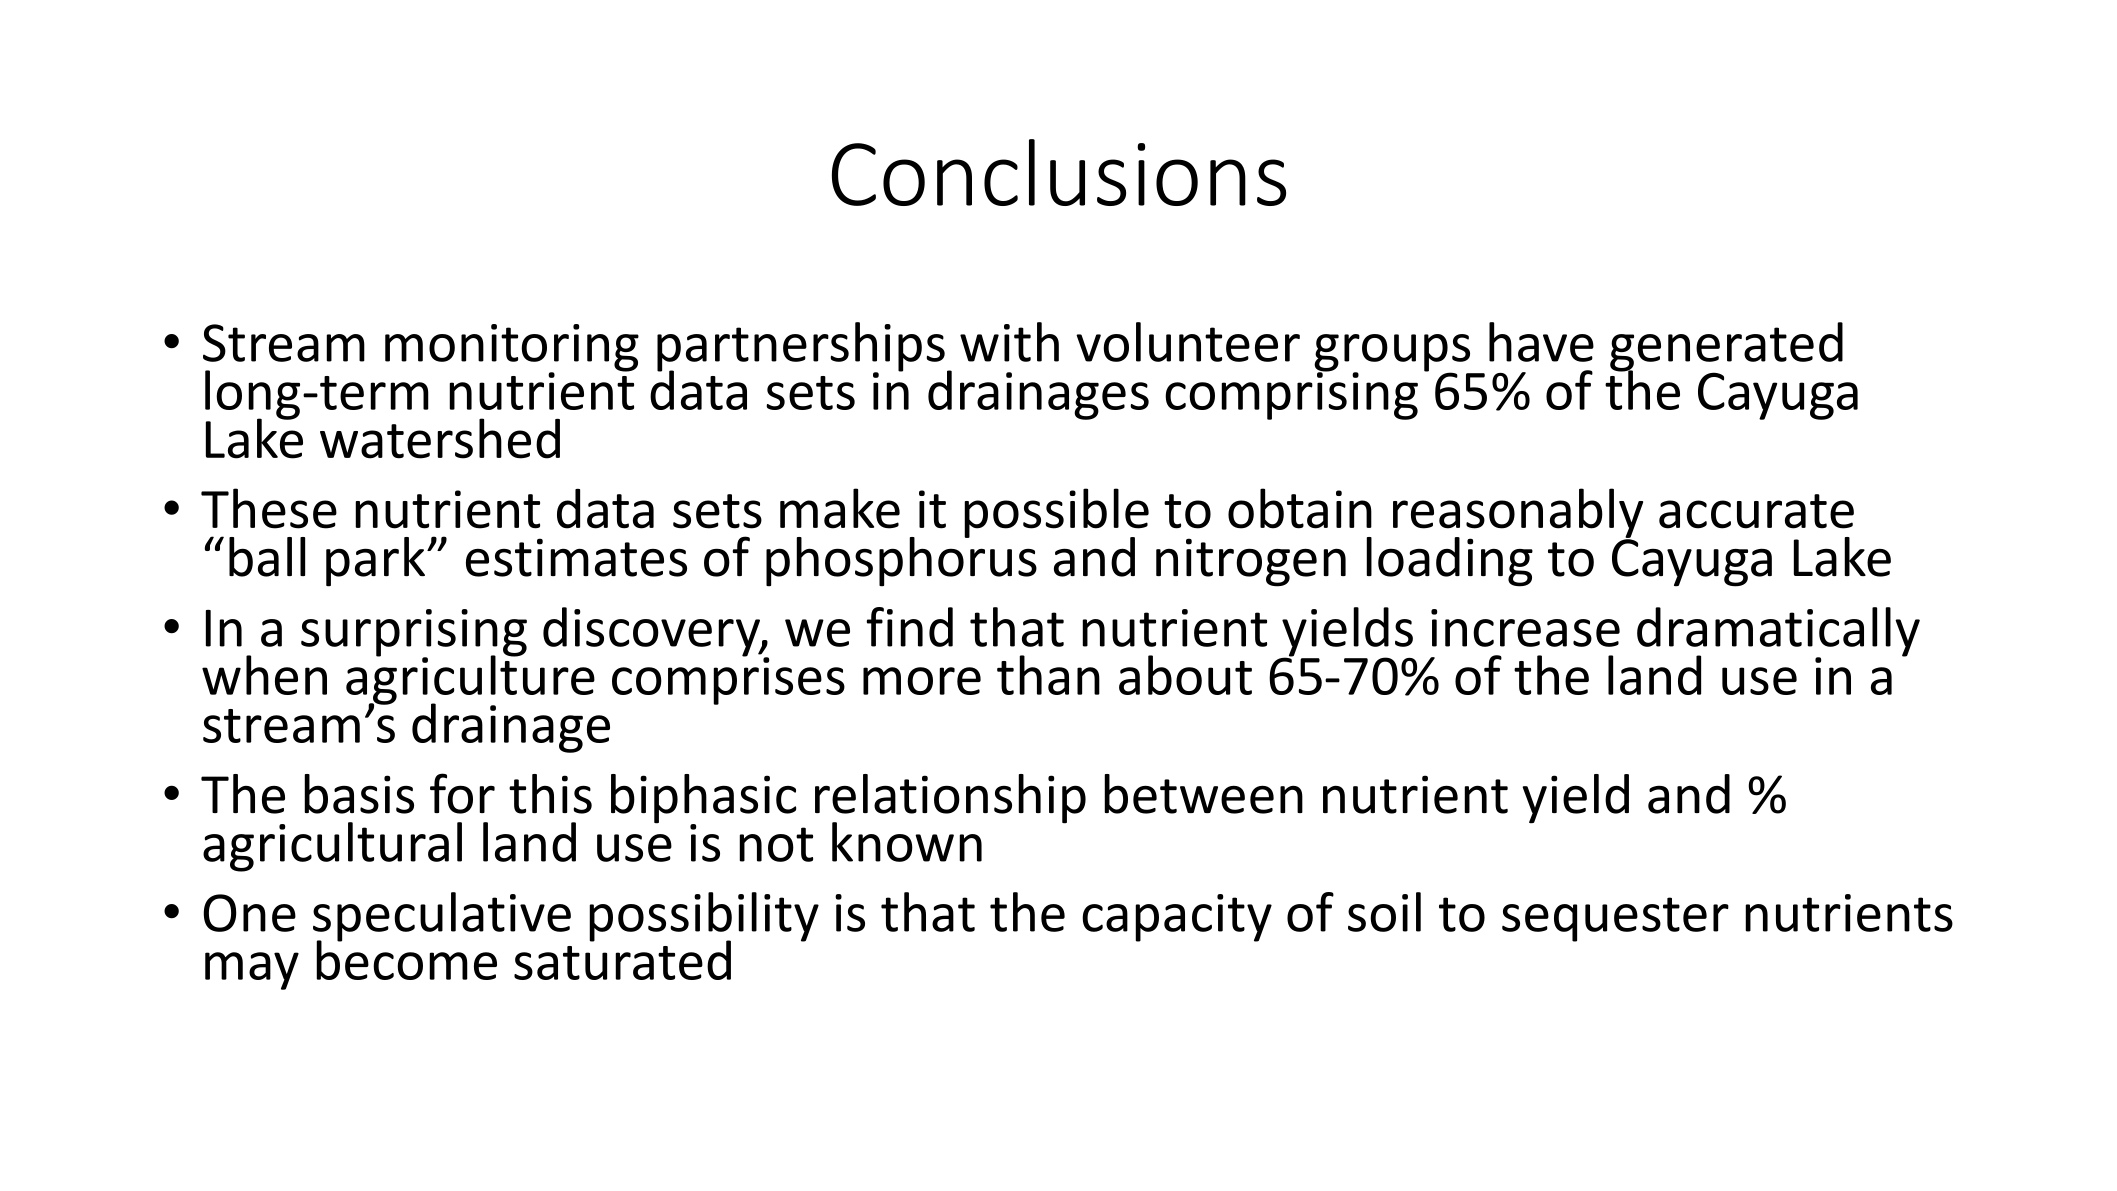  I want to click on watershed, so click(440, 438).
